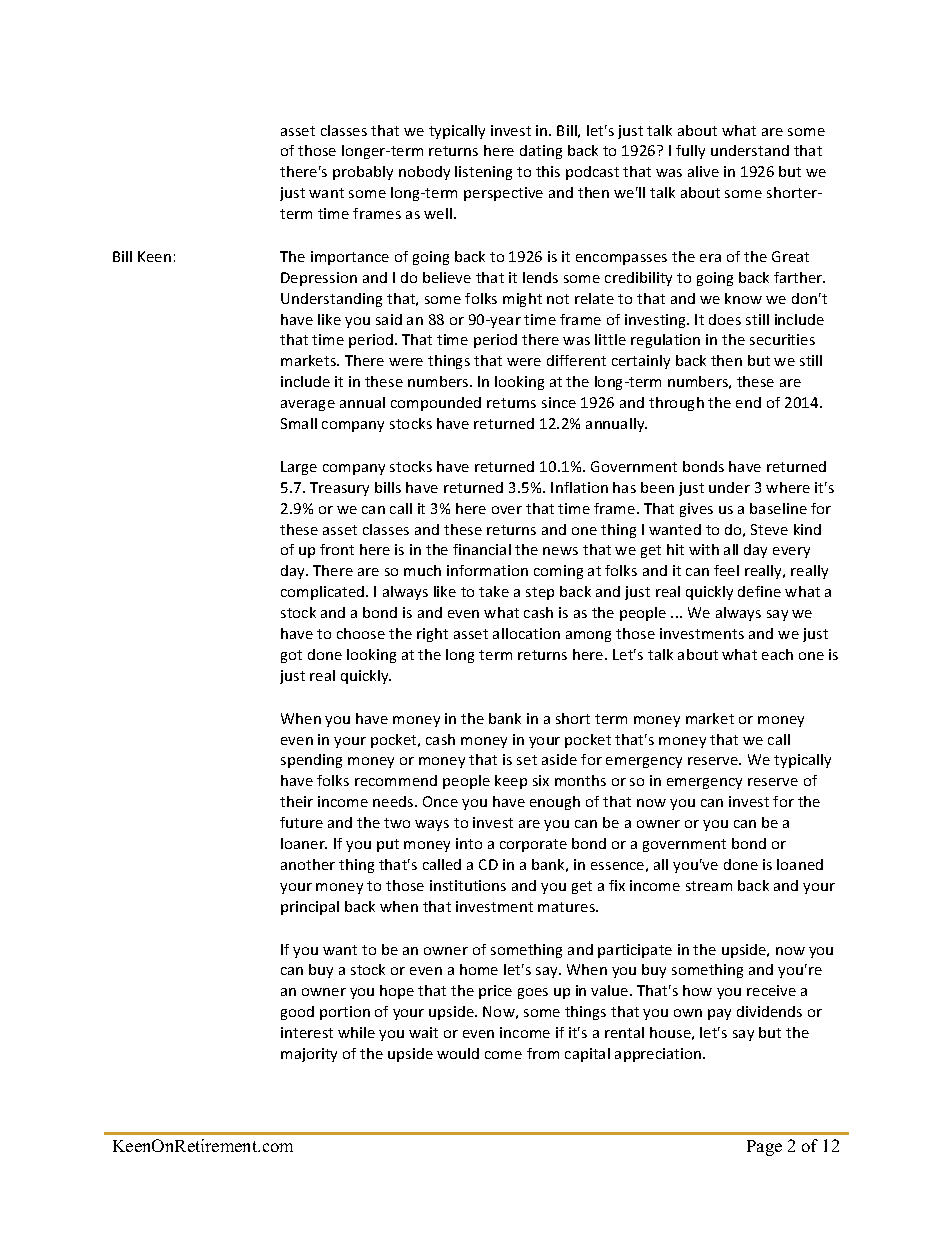 This image has height=1233, width=952. What do you see at coordinates (526, 633) in the image?
I see `allocation` at bounding box center [526, 633].
